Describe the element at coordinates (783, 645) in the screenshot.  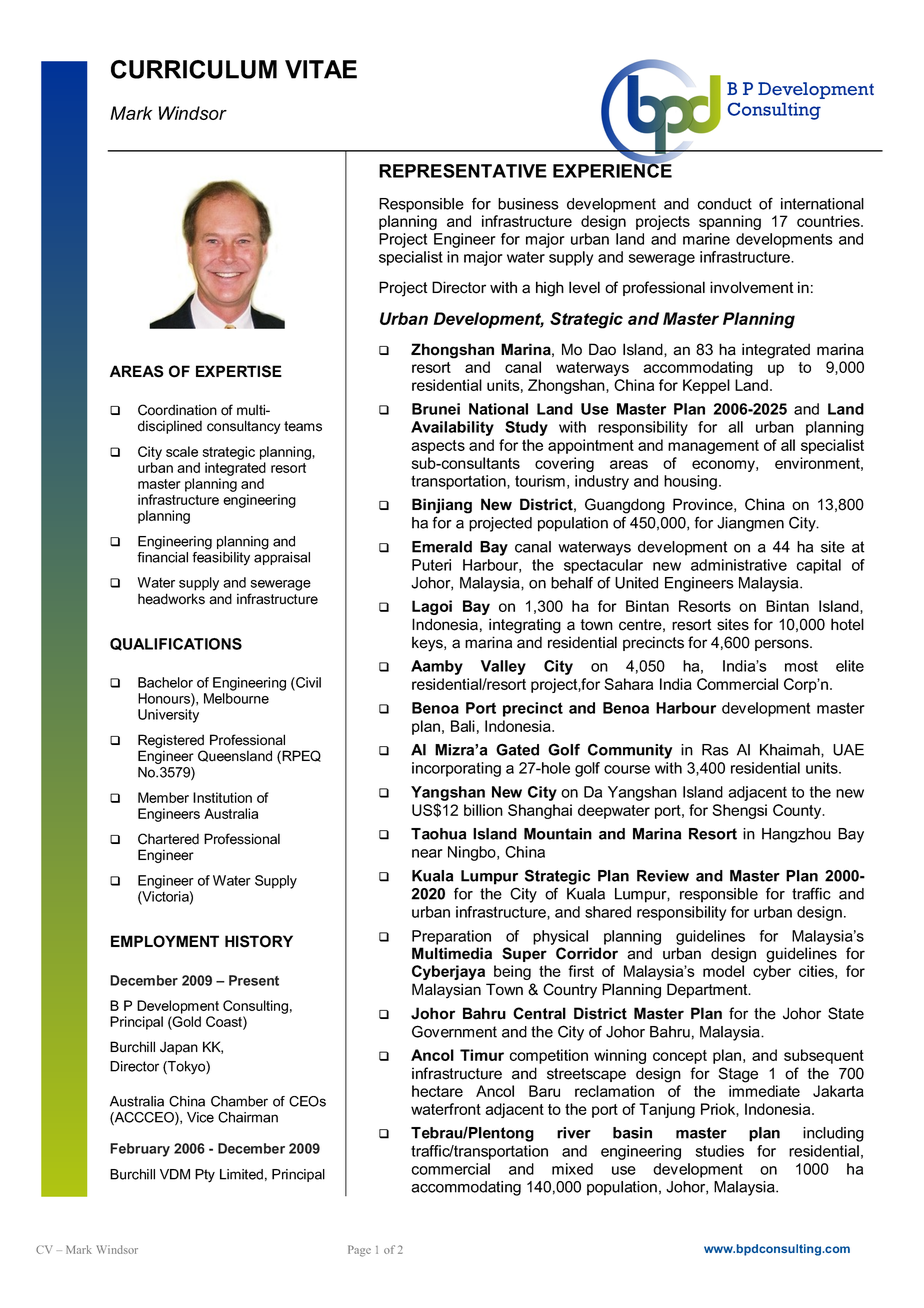
I see `persons` at that location.
